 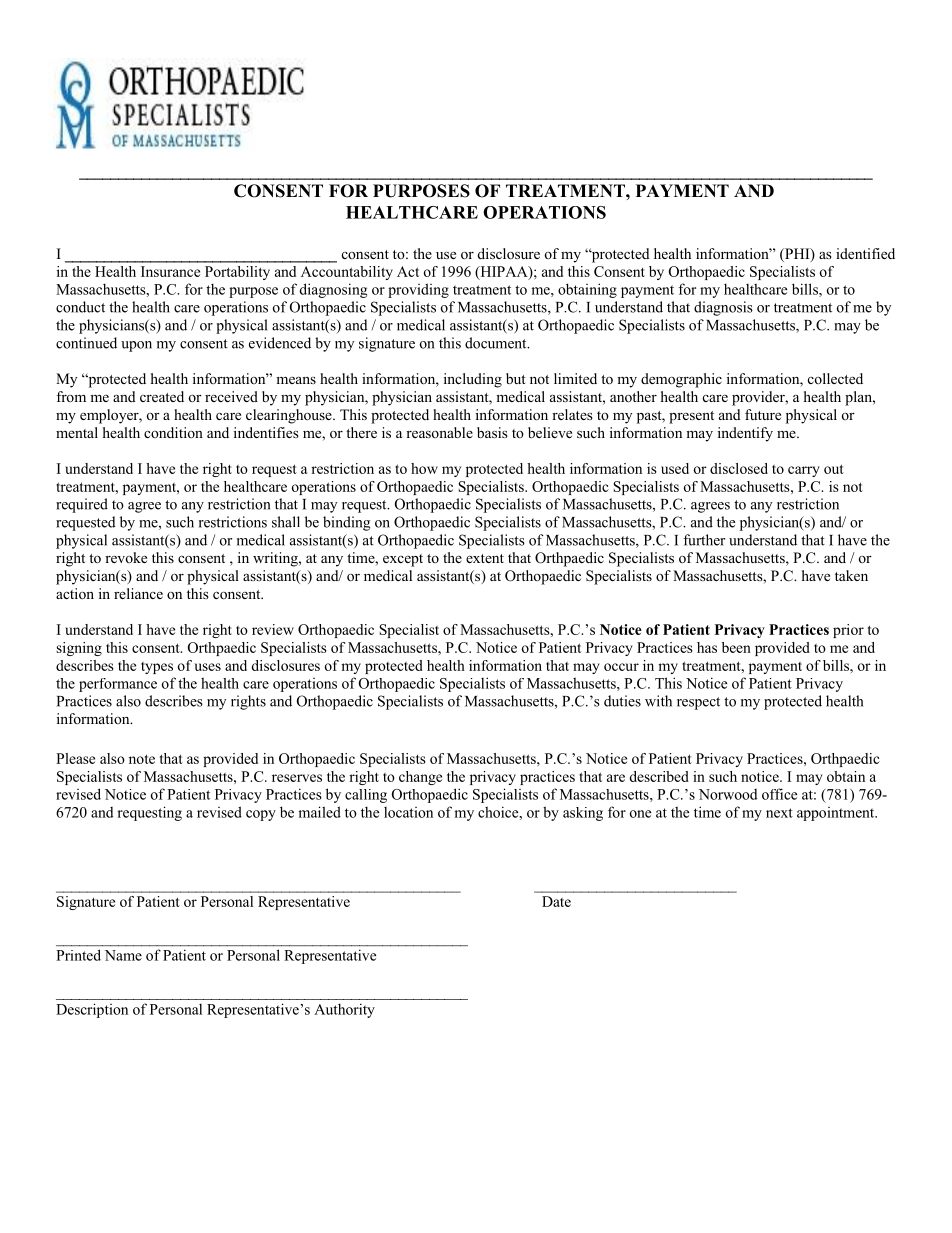 What do you see at coordinates (556, 901) in the screenshot?
I see `Date` at bounding box center [556, 901].
